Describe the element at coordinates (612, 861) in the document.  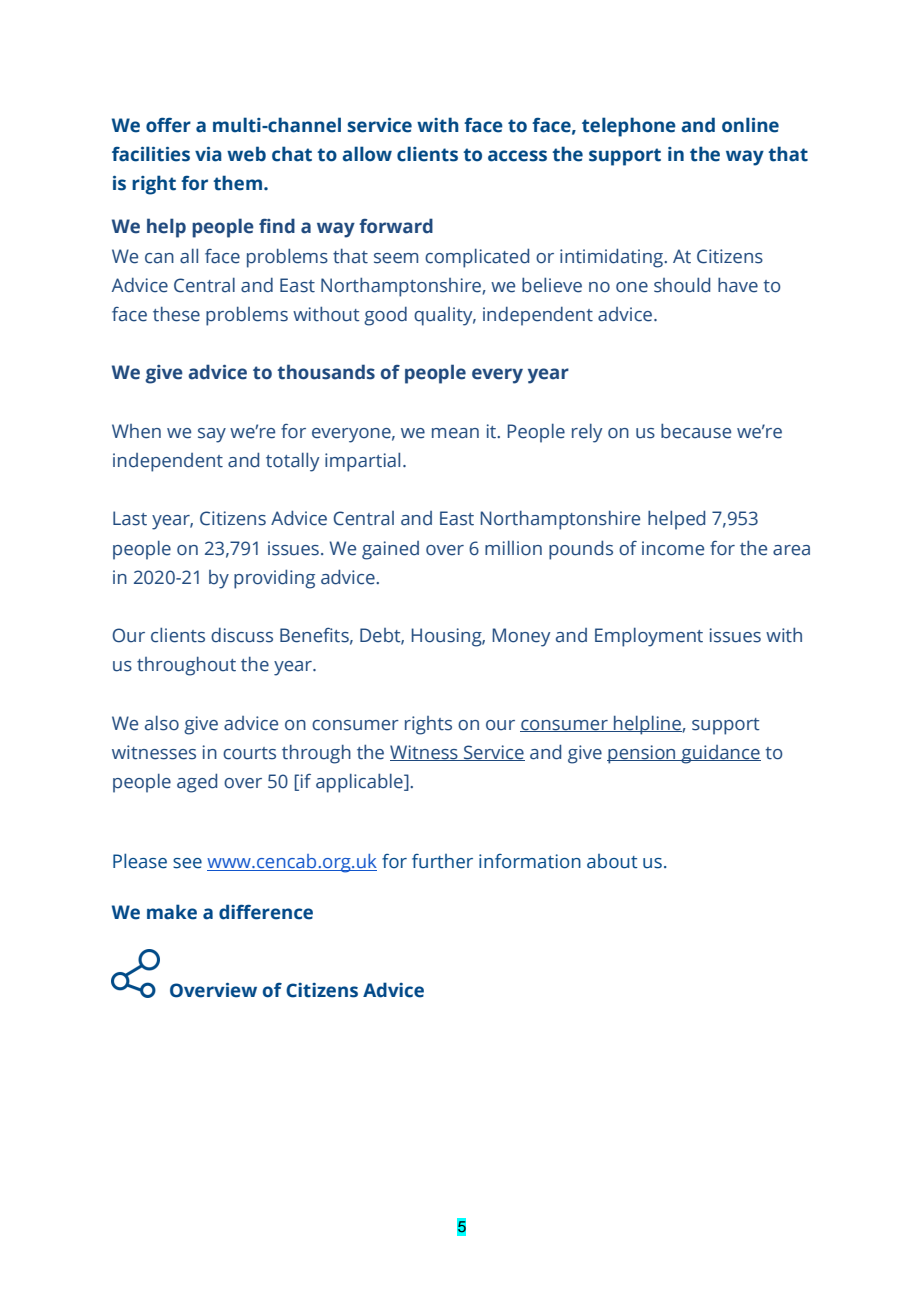
I see `about` at that location.
